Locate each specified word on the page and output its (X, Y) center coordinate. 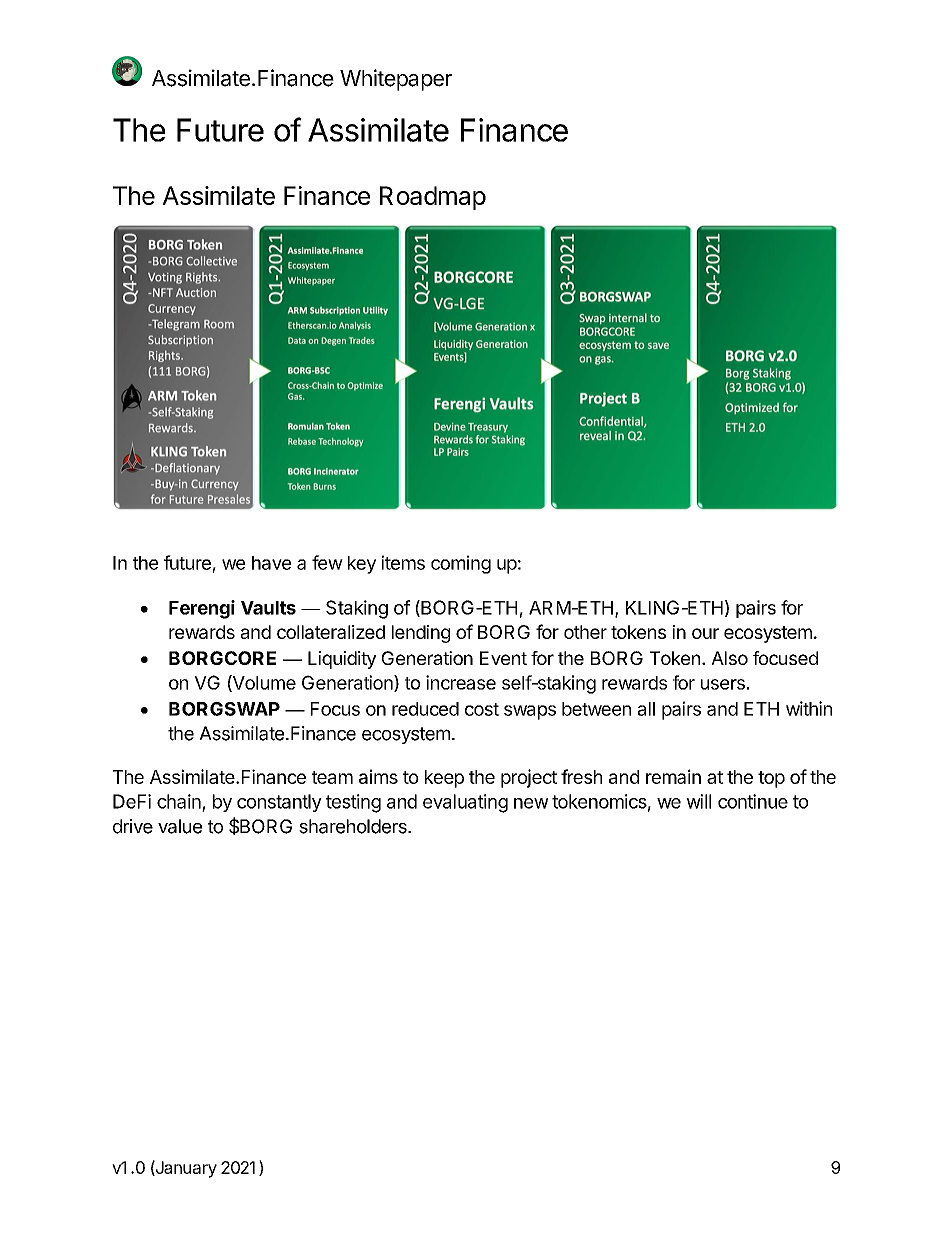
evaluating (465, 803)
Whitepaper (396, 80)
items (403, 562)
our (705, 633)
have (271, 563)
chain (179, 801)
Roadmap (433, 198)
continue (753, 801)
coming (461, 564)
